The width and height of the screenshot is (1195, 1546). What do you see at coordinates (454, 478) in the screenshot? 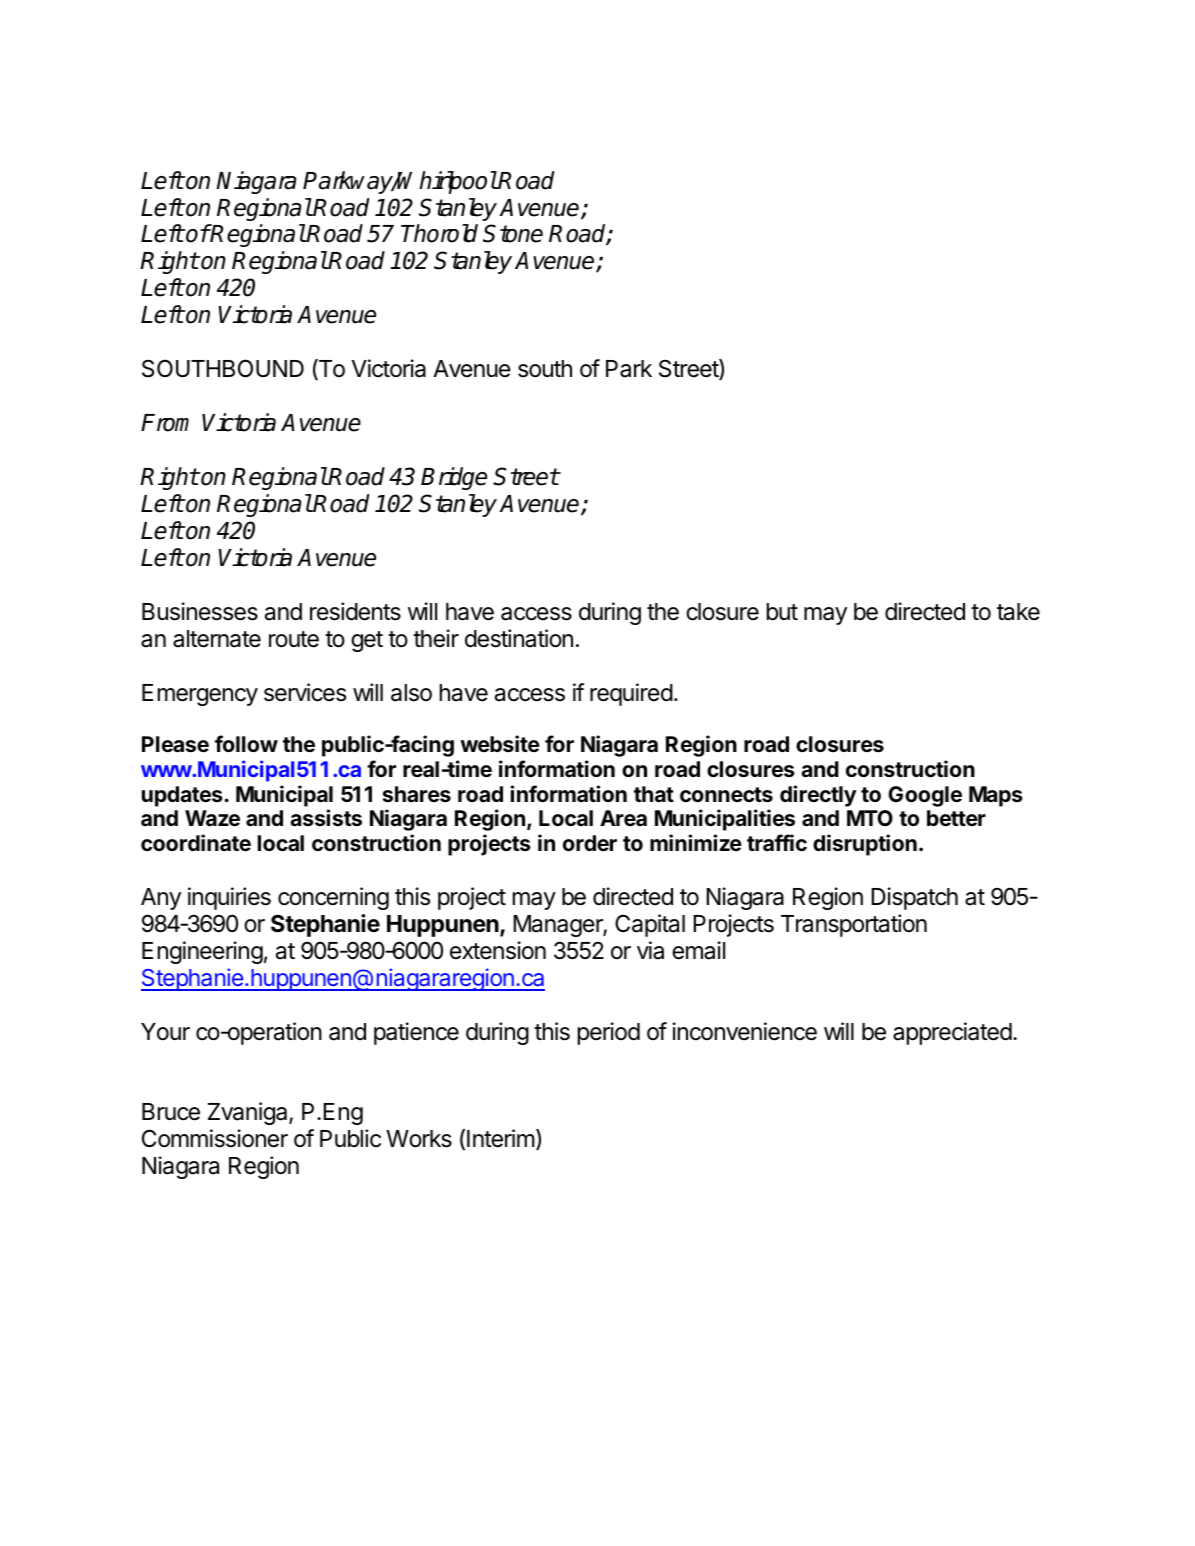
I see `Bridge` at bounding box center [454, 478].
